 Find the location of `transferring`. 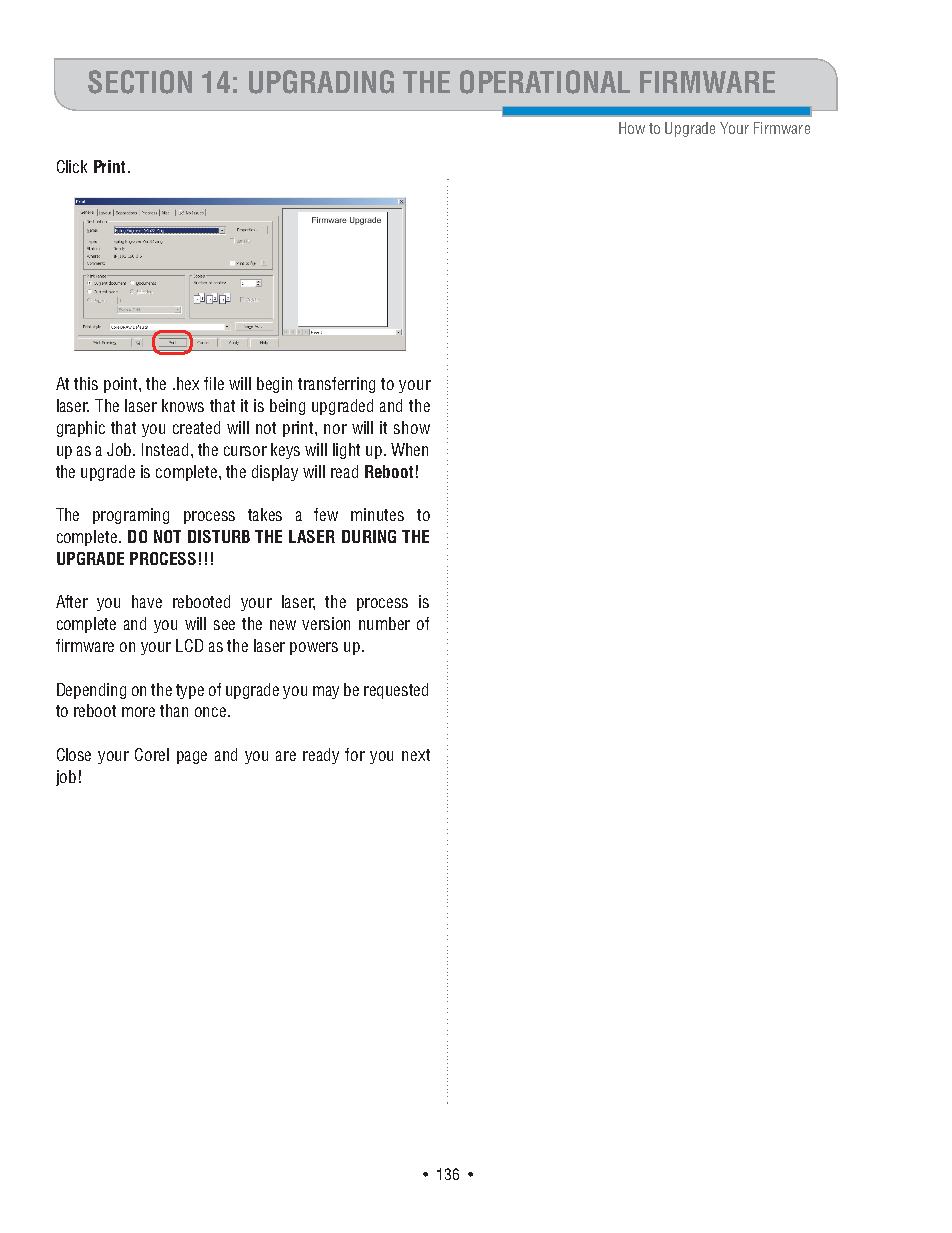

transferring is located at coordinates (336, 385).
